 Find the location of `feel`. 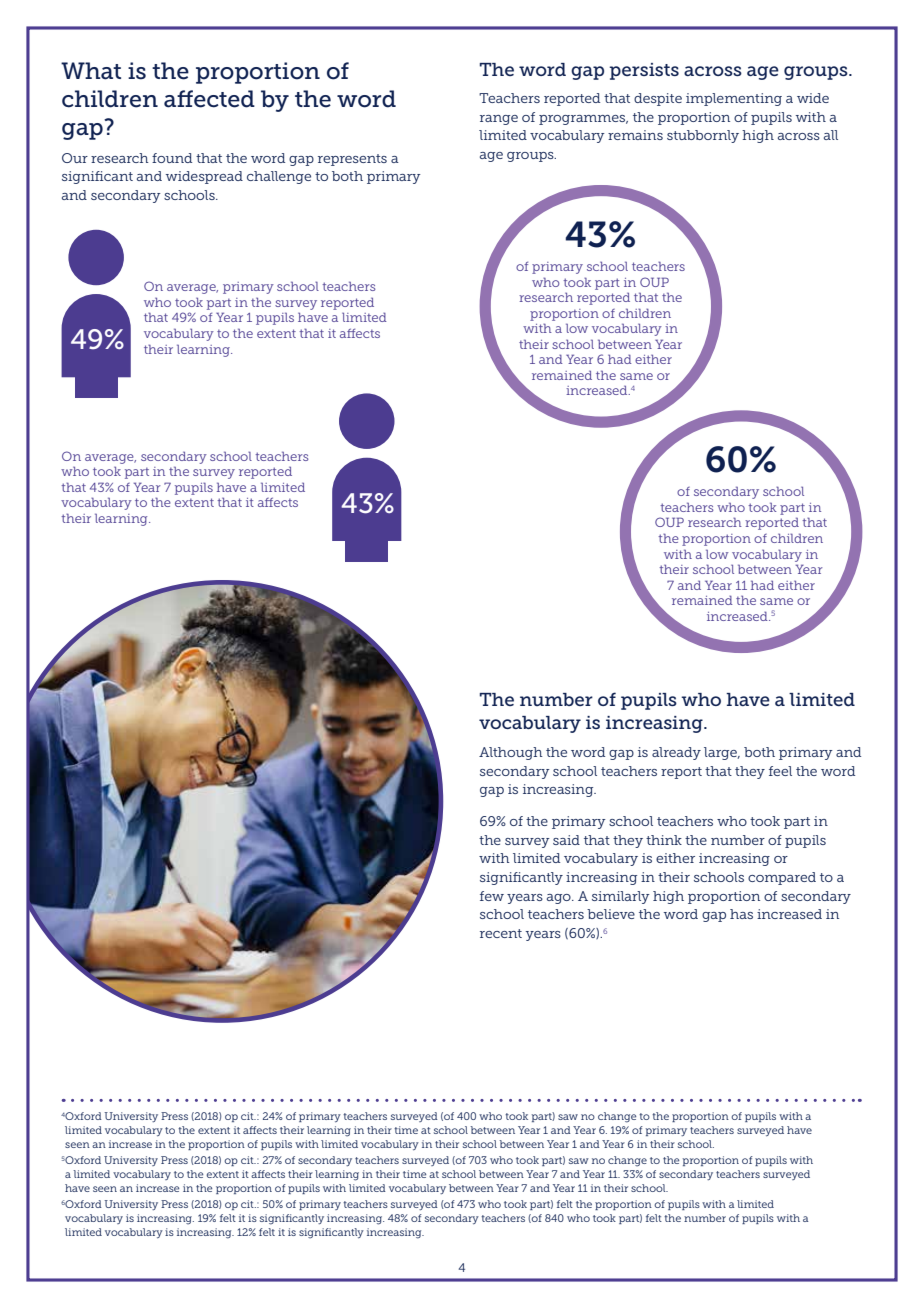

feel is located at coordinates (780, 771).
